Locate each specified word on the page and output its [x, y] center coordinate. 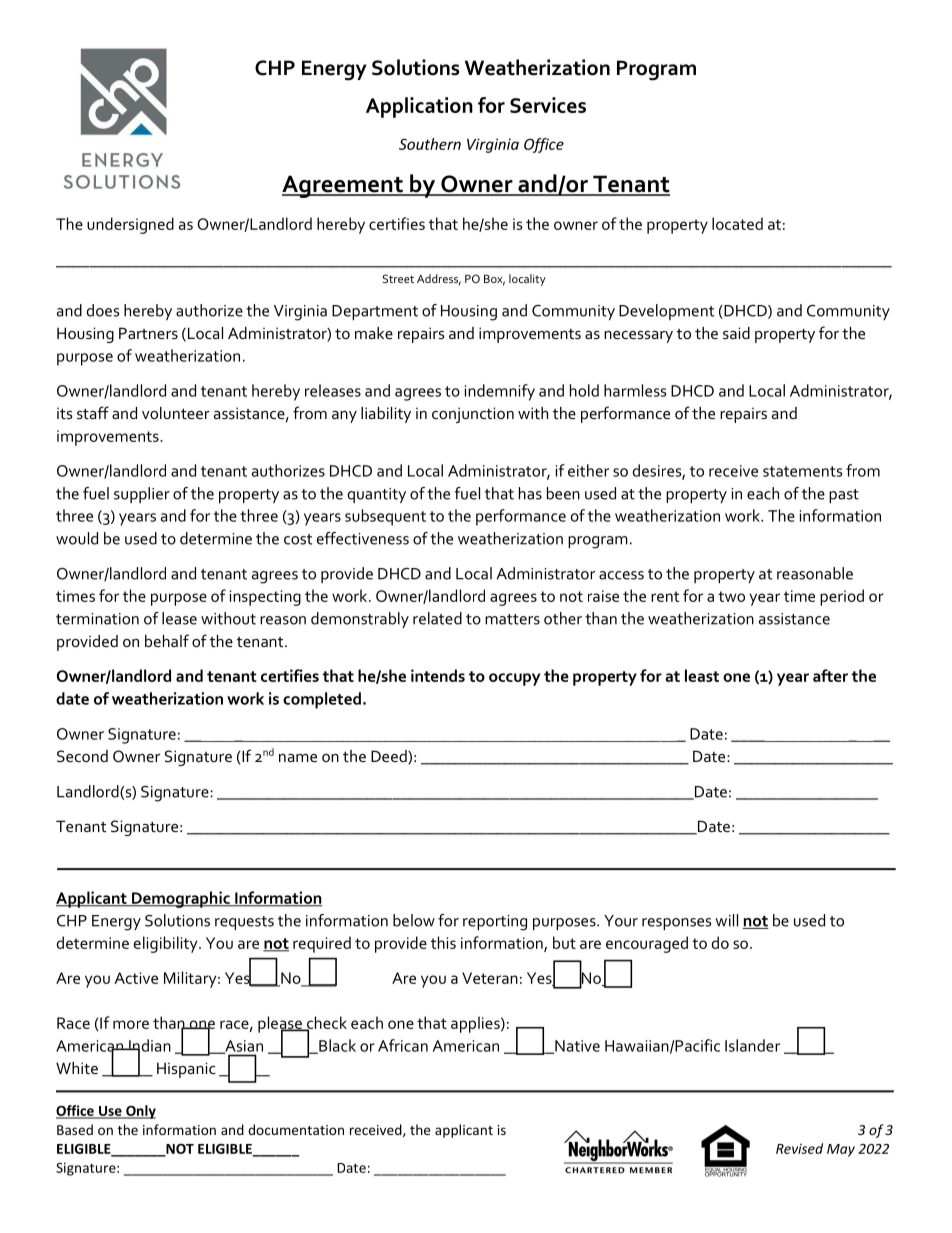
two [731, 596]
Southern [430, 144]
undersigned [130, 225]
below [414, 920]
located [737, 223]
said [736, 333]
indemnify [500, 392]
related [437, 618]
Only [140, 1112]
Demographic [181, 899]
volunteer [176, 413]
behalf [167, 640]
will [726, 920]
